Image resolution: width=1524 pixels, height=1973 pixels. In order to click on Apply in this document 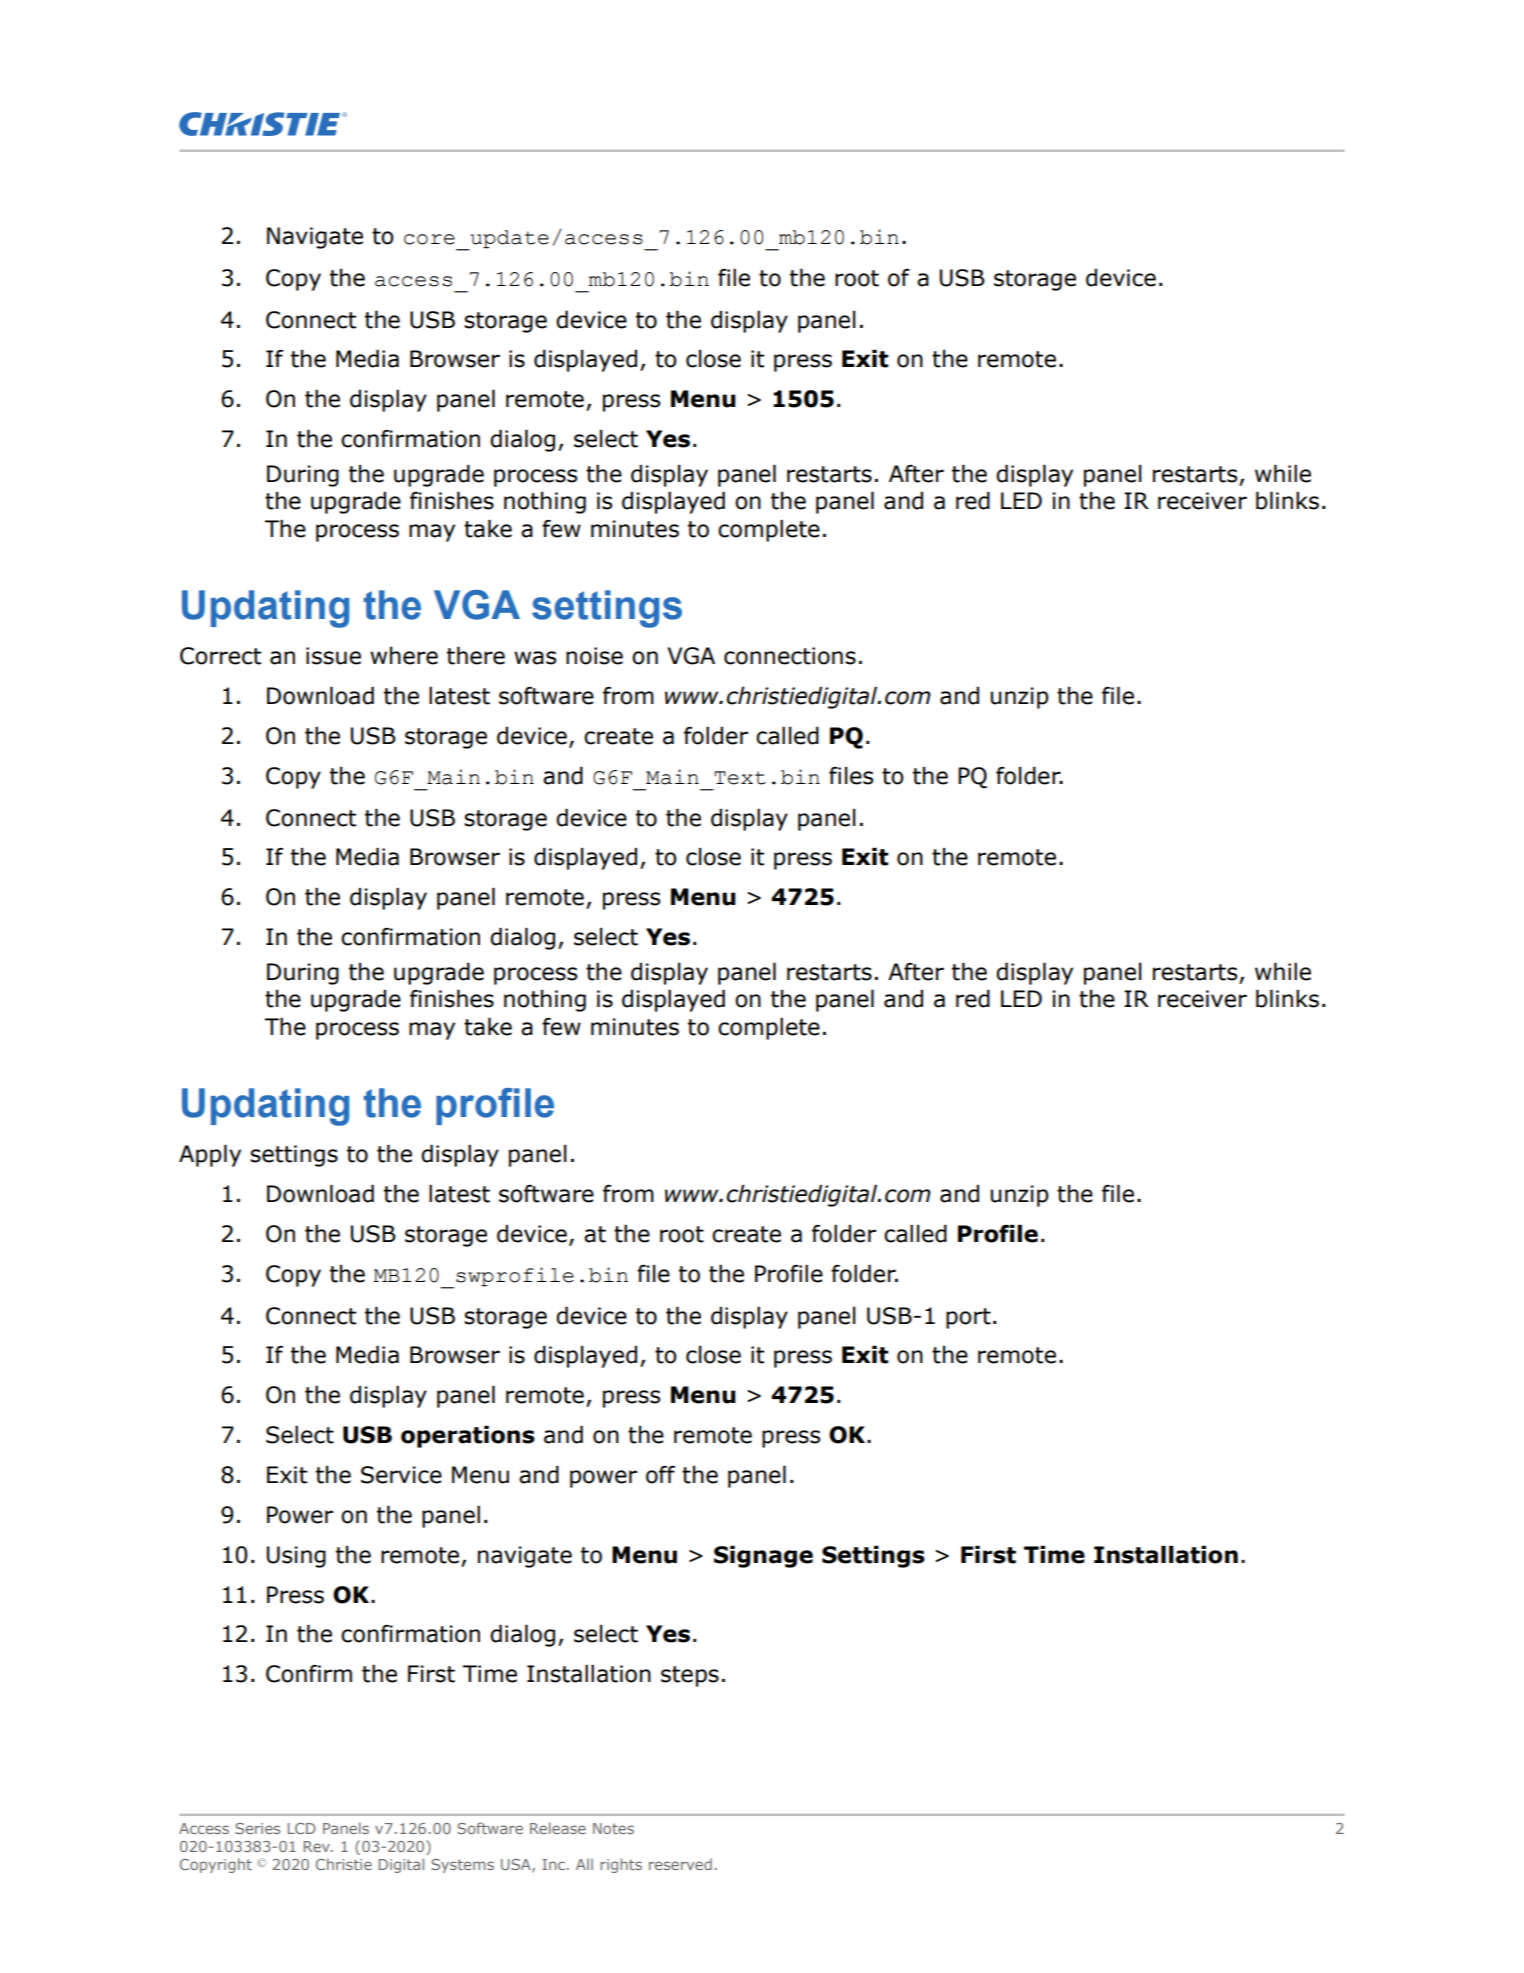, I will do `click(210, 1155)`.
